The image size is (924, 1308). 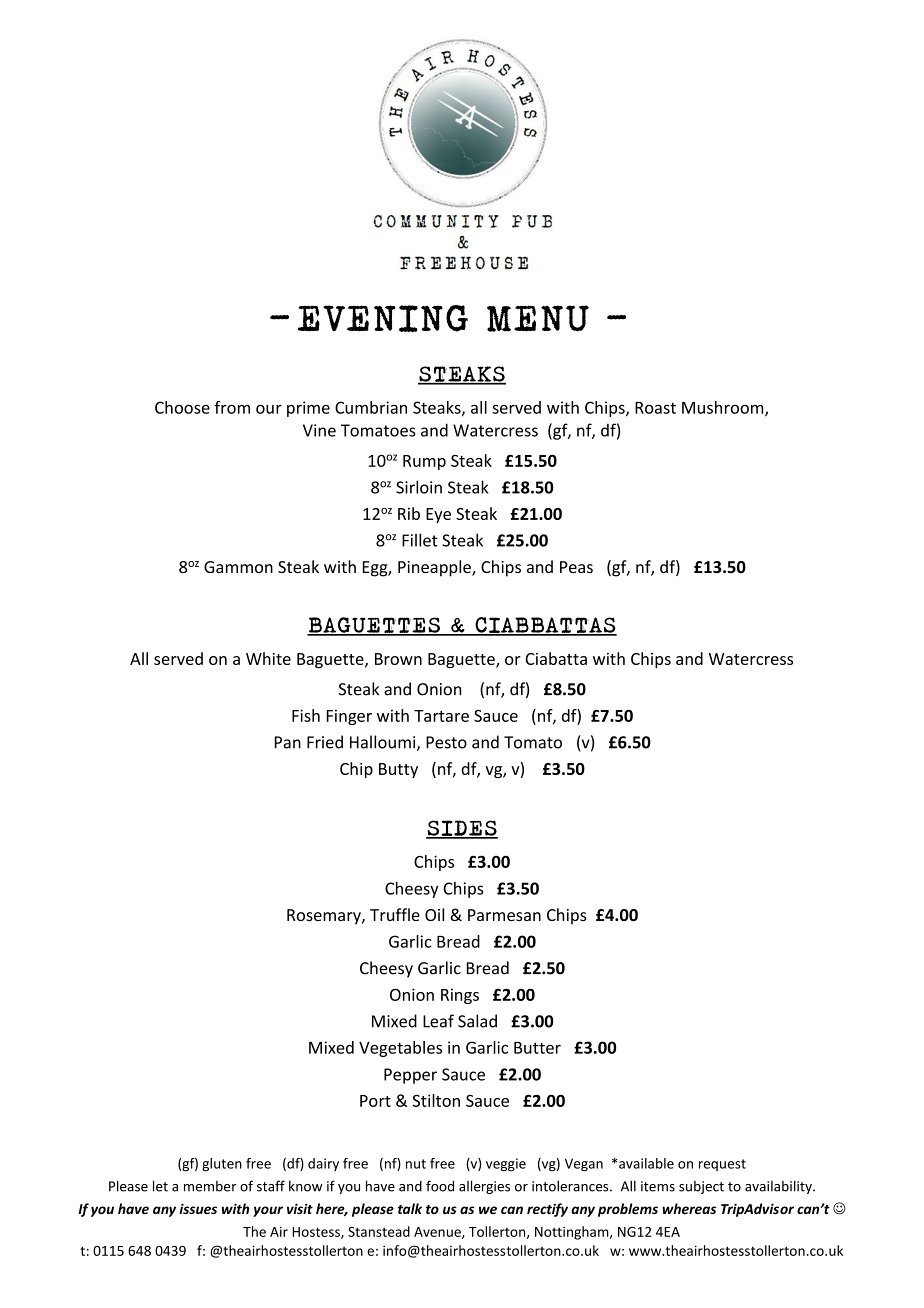 What do you see at coordinates (462, 829) in the image?
I see `SIDES` at bounding box center [462, 829].
